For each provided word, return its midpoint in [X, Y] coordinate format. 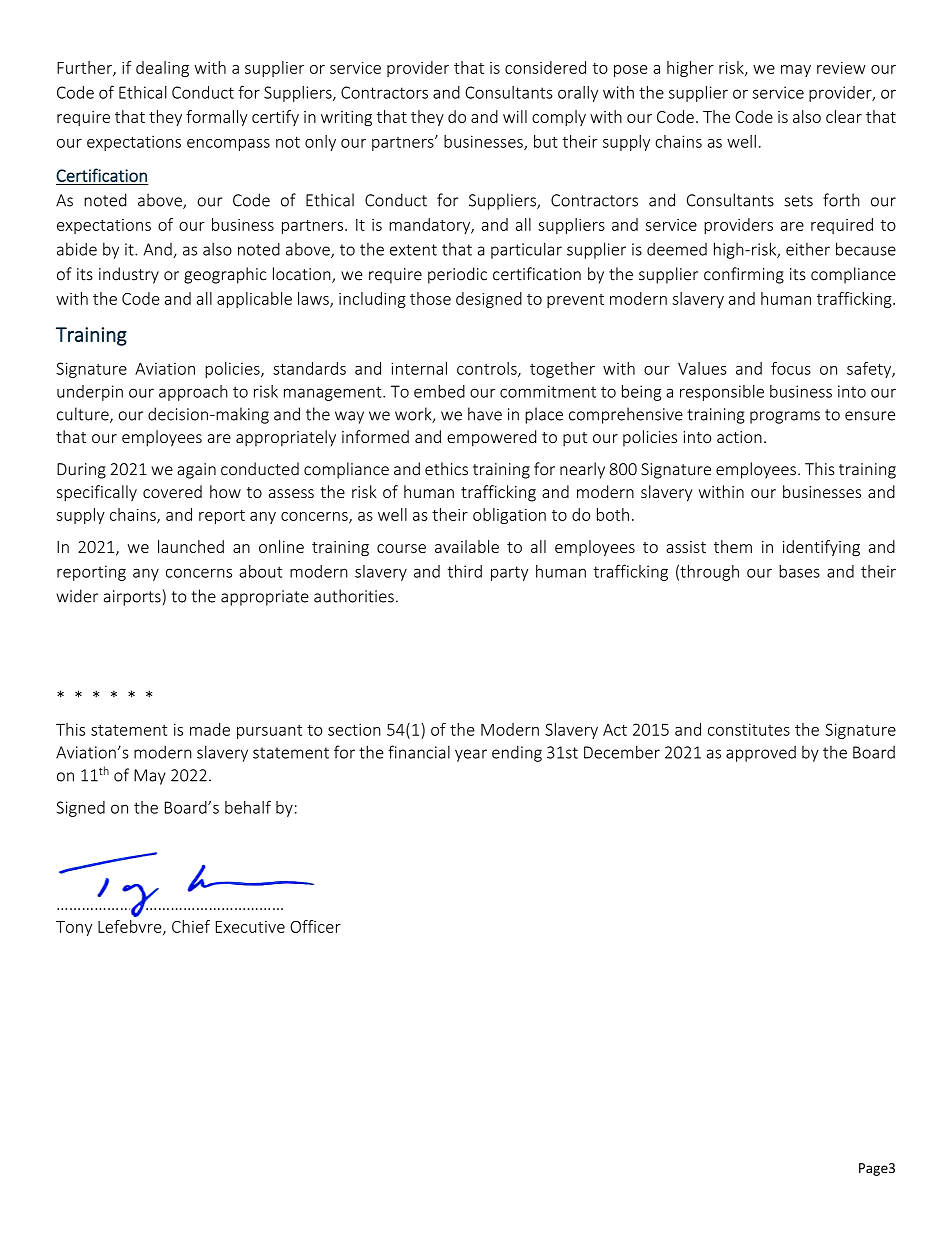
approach [193, 393]
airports [133, 597]
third [465, 571]
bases [799, 571]
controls [488, 369]
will [515, 116]
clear [844, 116]
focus [791, 368]
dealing [162, 69]
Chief [191, 926]
